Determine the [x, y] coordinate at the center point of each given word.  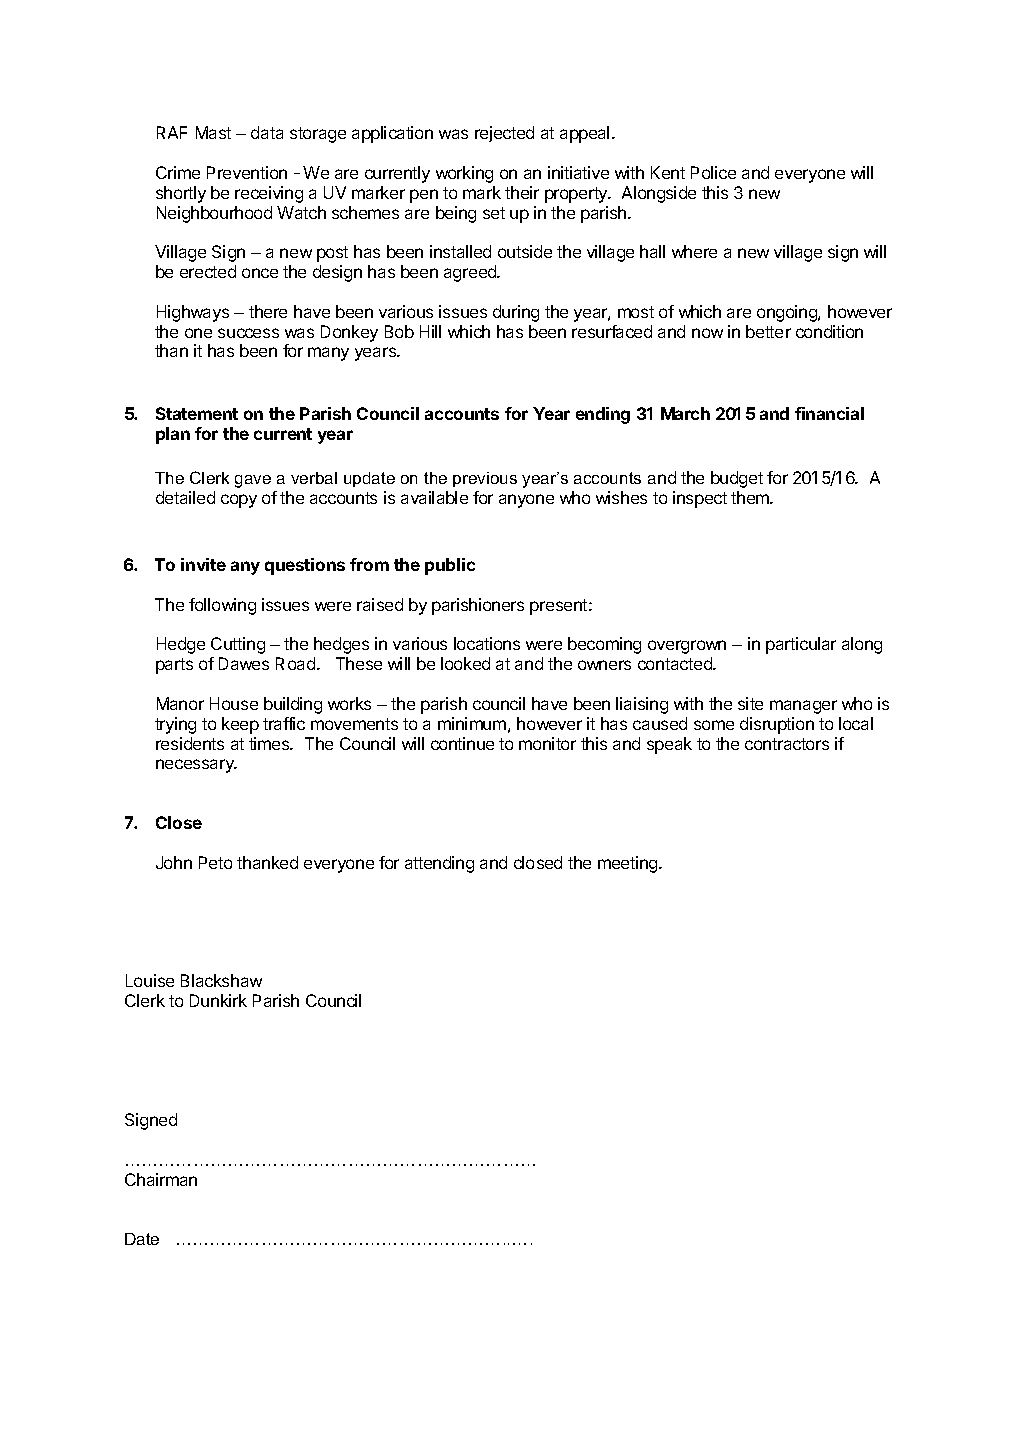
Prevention [247, 172]
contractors [787, 744]
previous [485, 479]
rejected [504, 134]
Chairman [161, 1179]
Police [713, 172]
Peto [215, 862]
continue [462, 743]
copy [239, 501]
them [751, 497]
